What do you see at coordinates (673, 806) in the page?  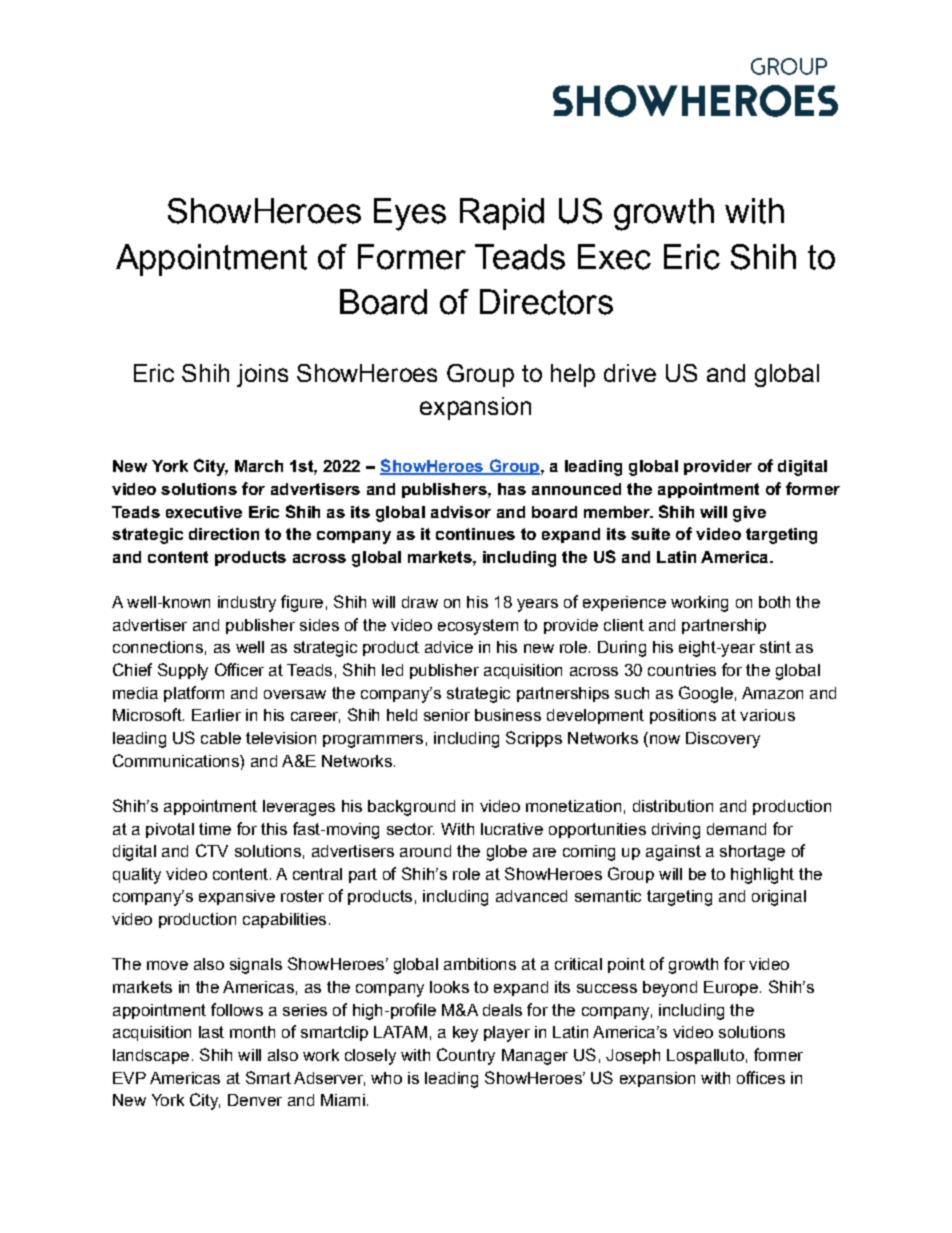 I see `distribution` at bounding box center [673, 806].
